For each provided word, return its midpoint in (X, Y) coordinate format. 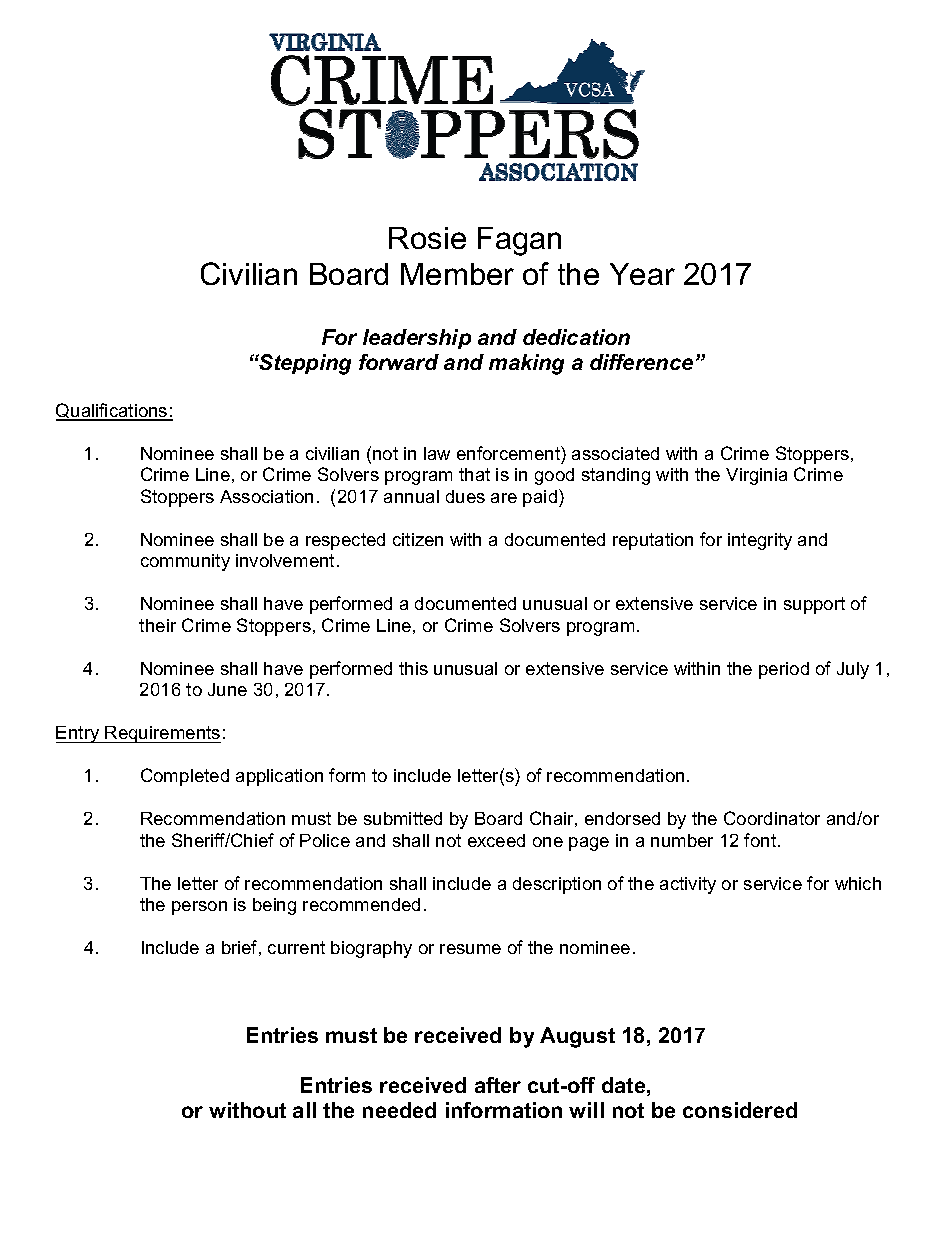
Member (457, 274)
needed (399, 1110)
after (498, 1085)
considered (740, 1110)
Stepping (304, 364)
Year (642, 274)
